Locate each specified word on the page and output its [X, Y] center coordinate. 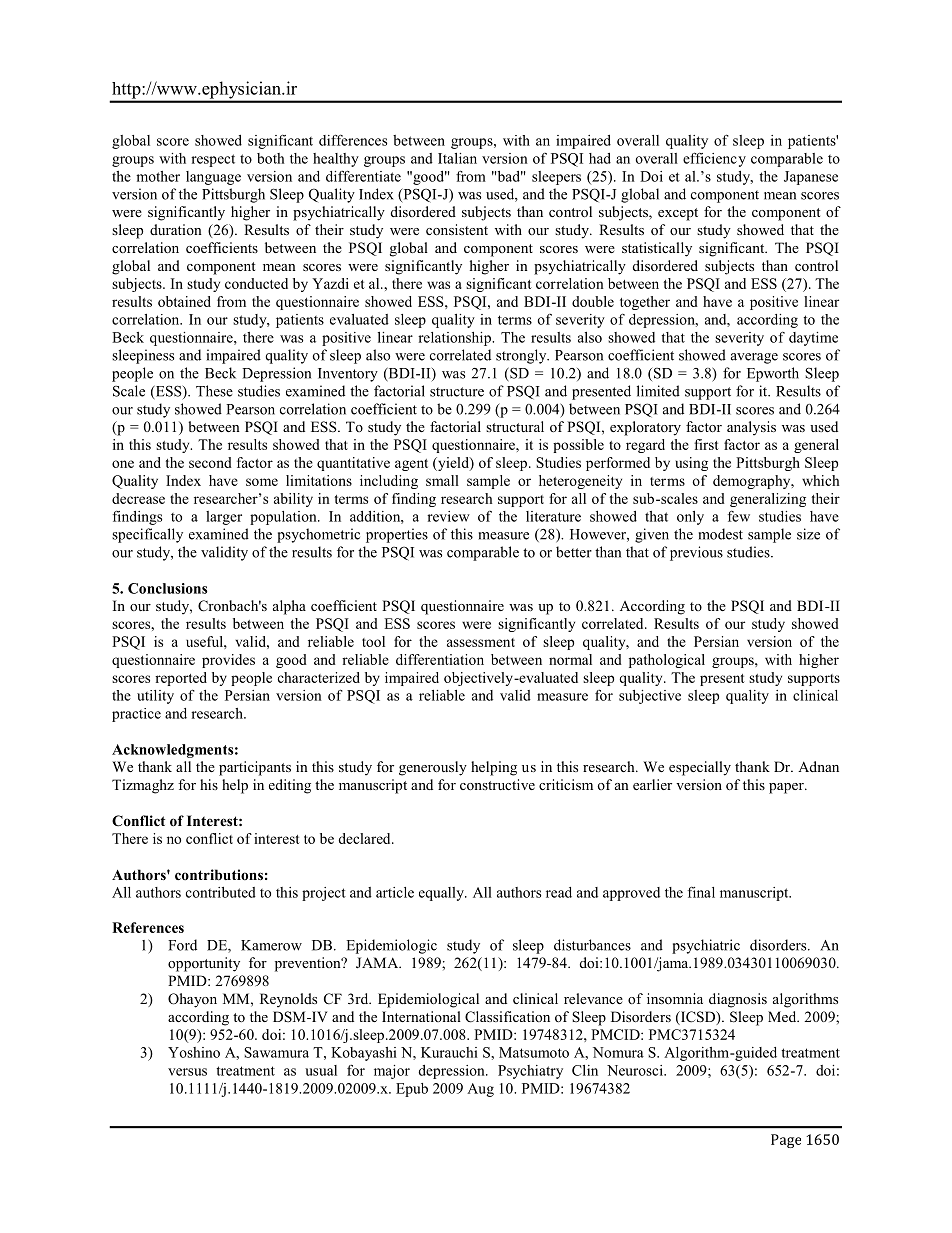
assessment [481, 642]
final [701, 892]
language [213, 178]
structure [457, 392]
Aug [480, 1090]
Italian [457, 158]
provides [228, 661]
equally [442, 894]
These [214, 391]
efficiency [714, 159]
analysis [751, 428]
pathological [667, 661]
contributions [219, 874]
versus [187, 1072]
